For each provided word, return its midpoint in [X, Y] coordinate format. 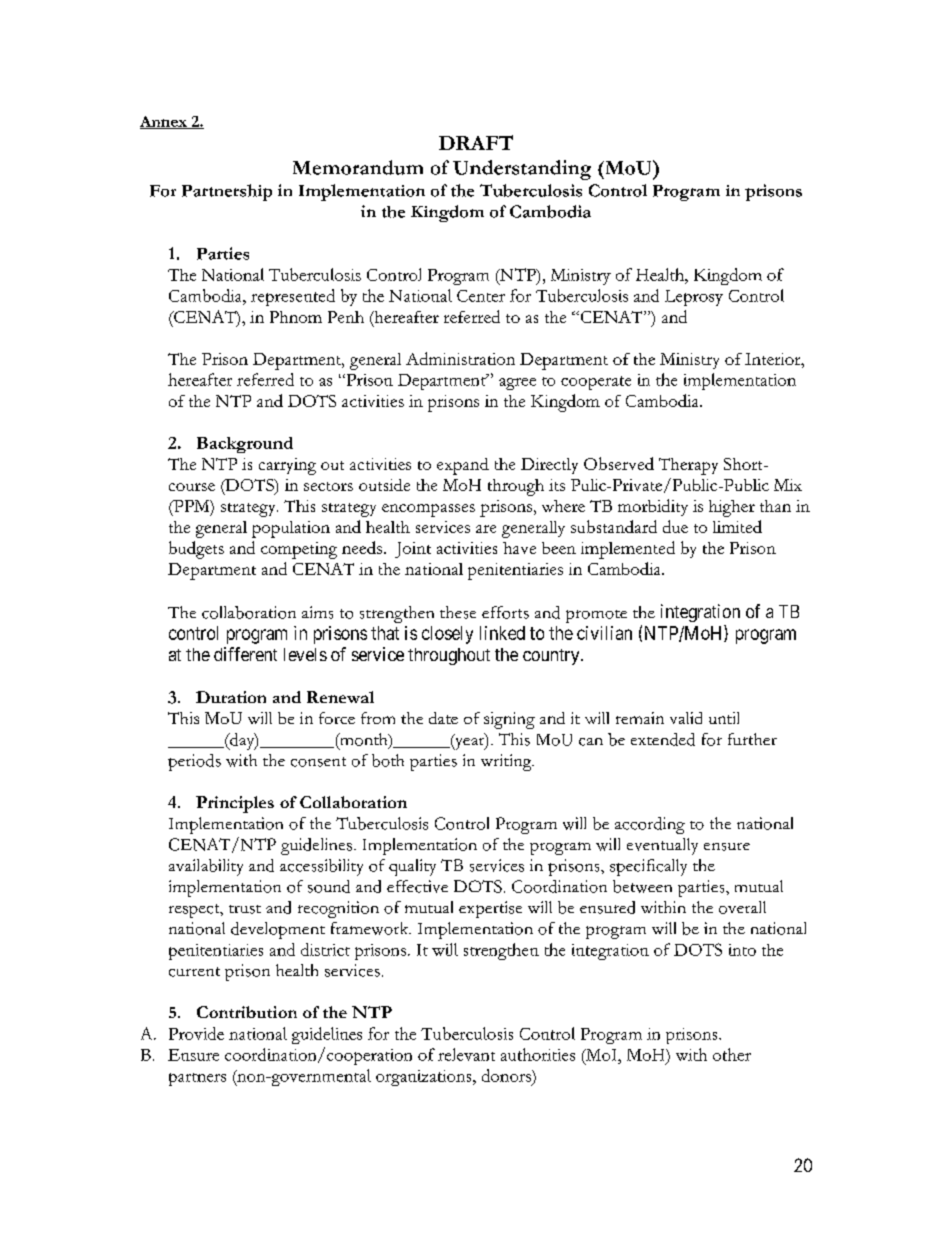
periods [194, 762]
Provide [196, 1033]
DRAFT [476, 142]
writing [507, 762]
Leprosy [694, 298]
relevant [466, 1054]
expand [463, 466]
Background [245, 445]
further [752, 739]
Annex [164, 122]
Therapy [688, 466]
